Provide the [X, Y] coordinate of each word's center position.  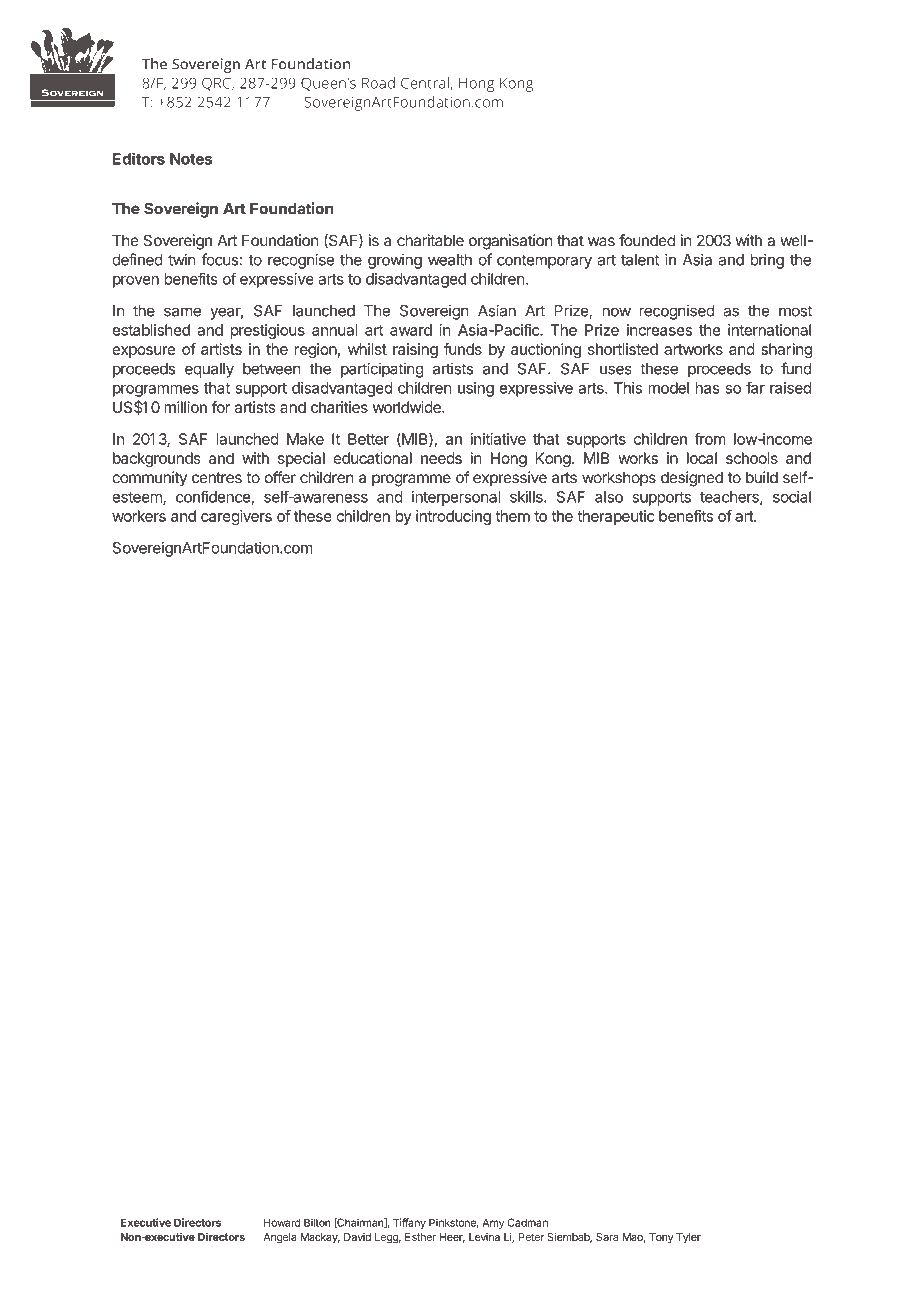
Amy [493, 1223]
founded [647, 240]
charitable [430, 240]
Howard [282, 1222]
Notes [191, 159]
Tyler [688, 1238]
